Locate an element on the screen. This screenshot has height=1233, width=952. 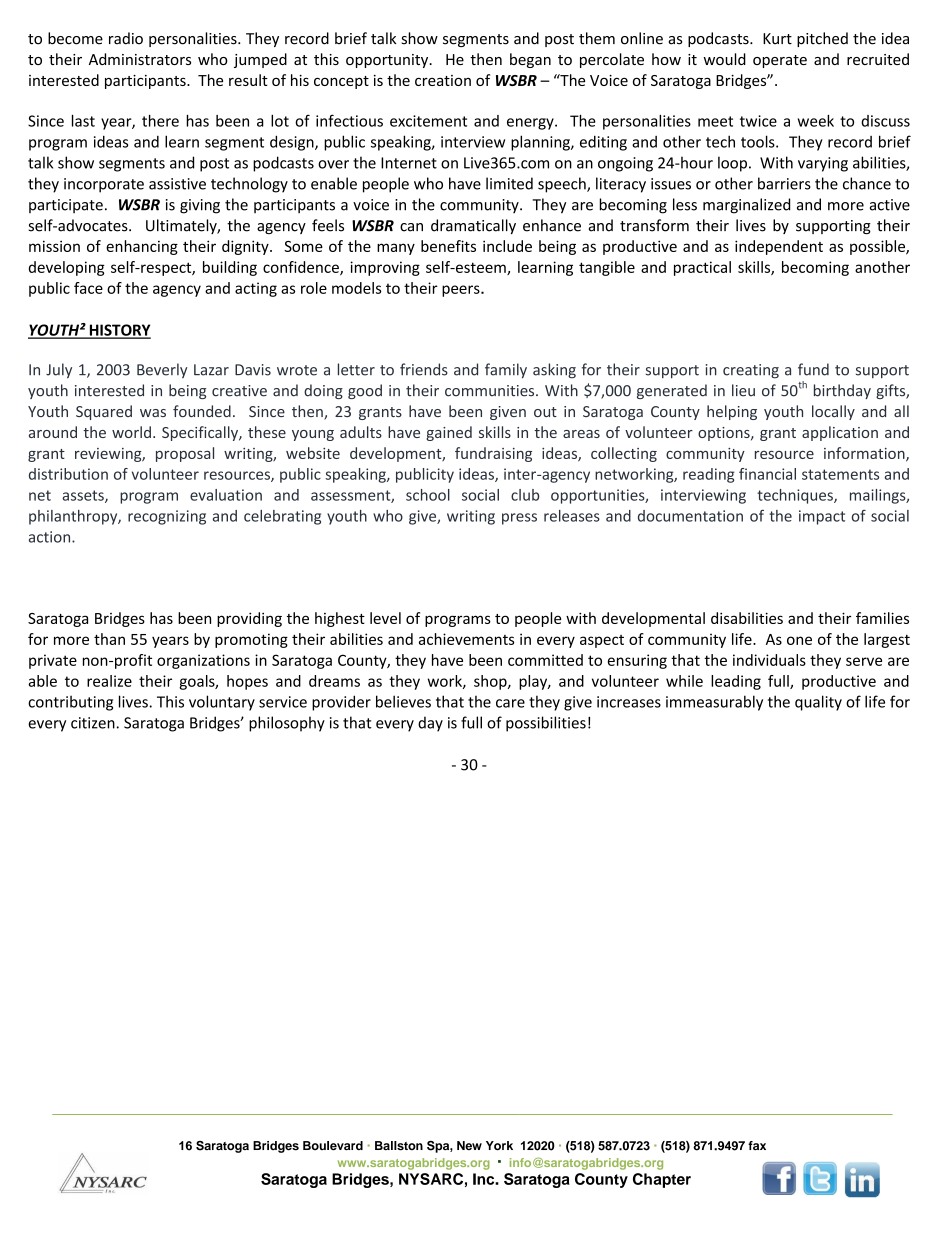
achievements is located at coordinates (466, 639).
